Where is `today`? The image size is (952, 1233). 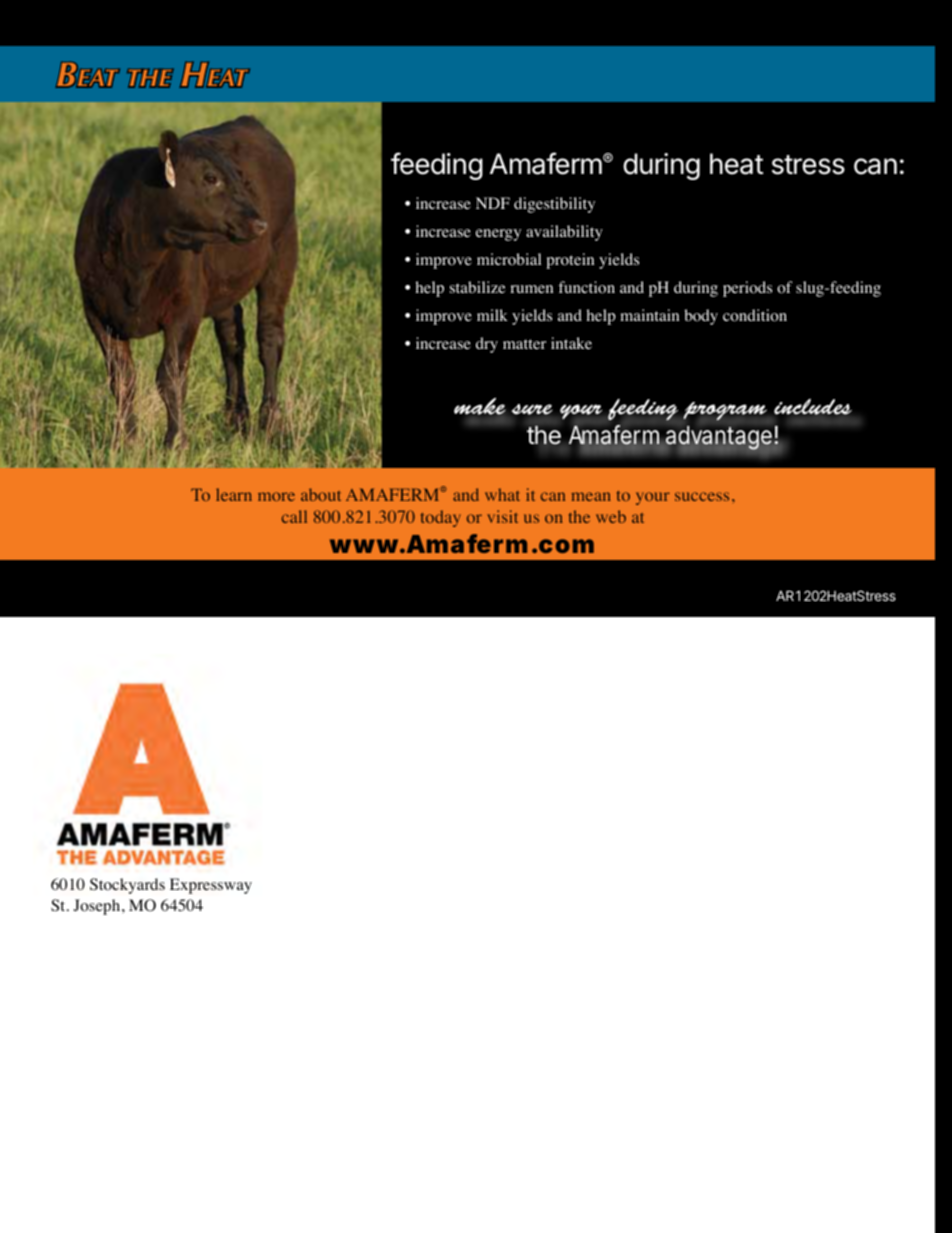 today is located at coordinates (441, 518).
